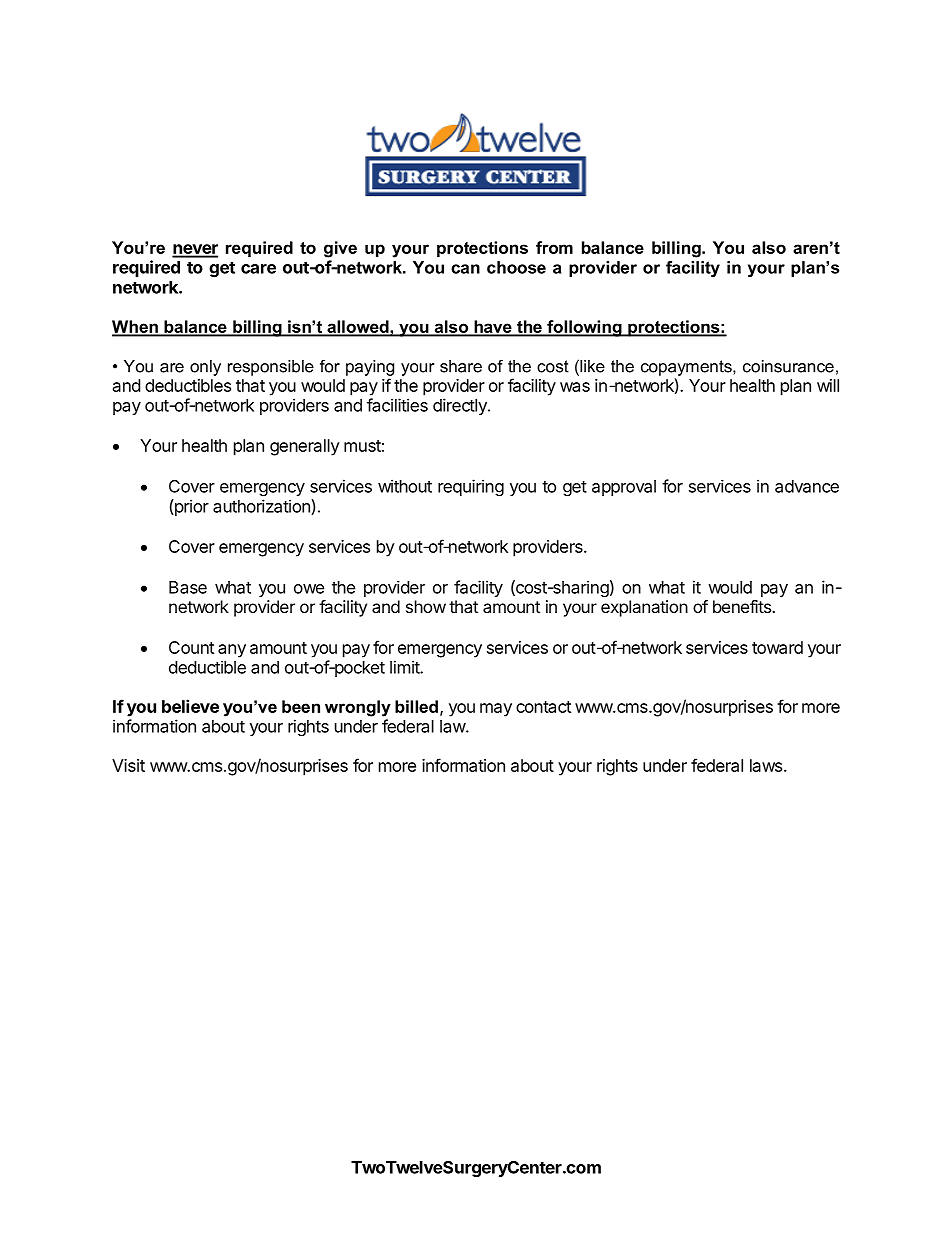 The image size is (952, 1233). What do you see at coordinates (258, 269) in the screenshot?
I see `care` at bounding box center [258, 269].
